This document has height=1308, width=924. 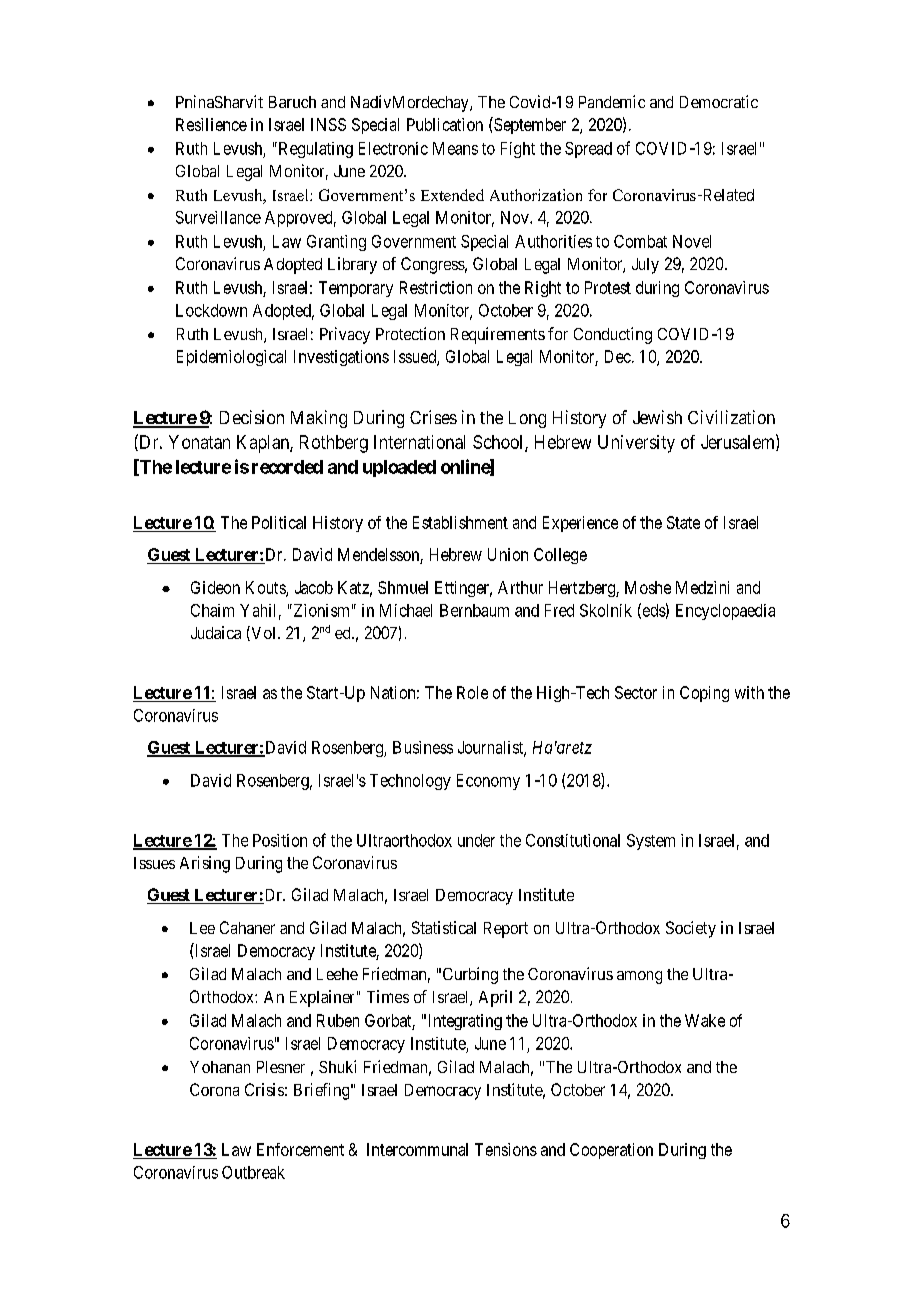 What do you see at coordinates (445, 124) in the document?
I see `Publication` at bounding box center [445, 124].
